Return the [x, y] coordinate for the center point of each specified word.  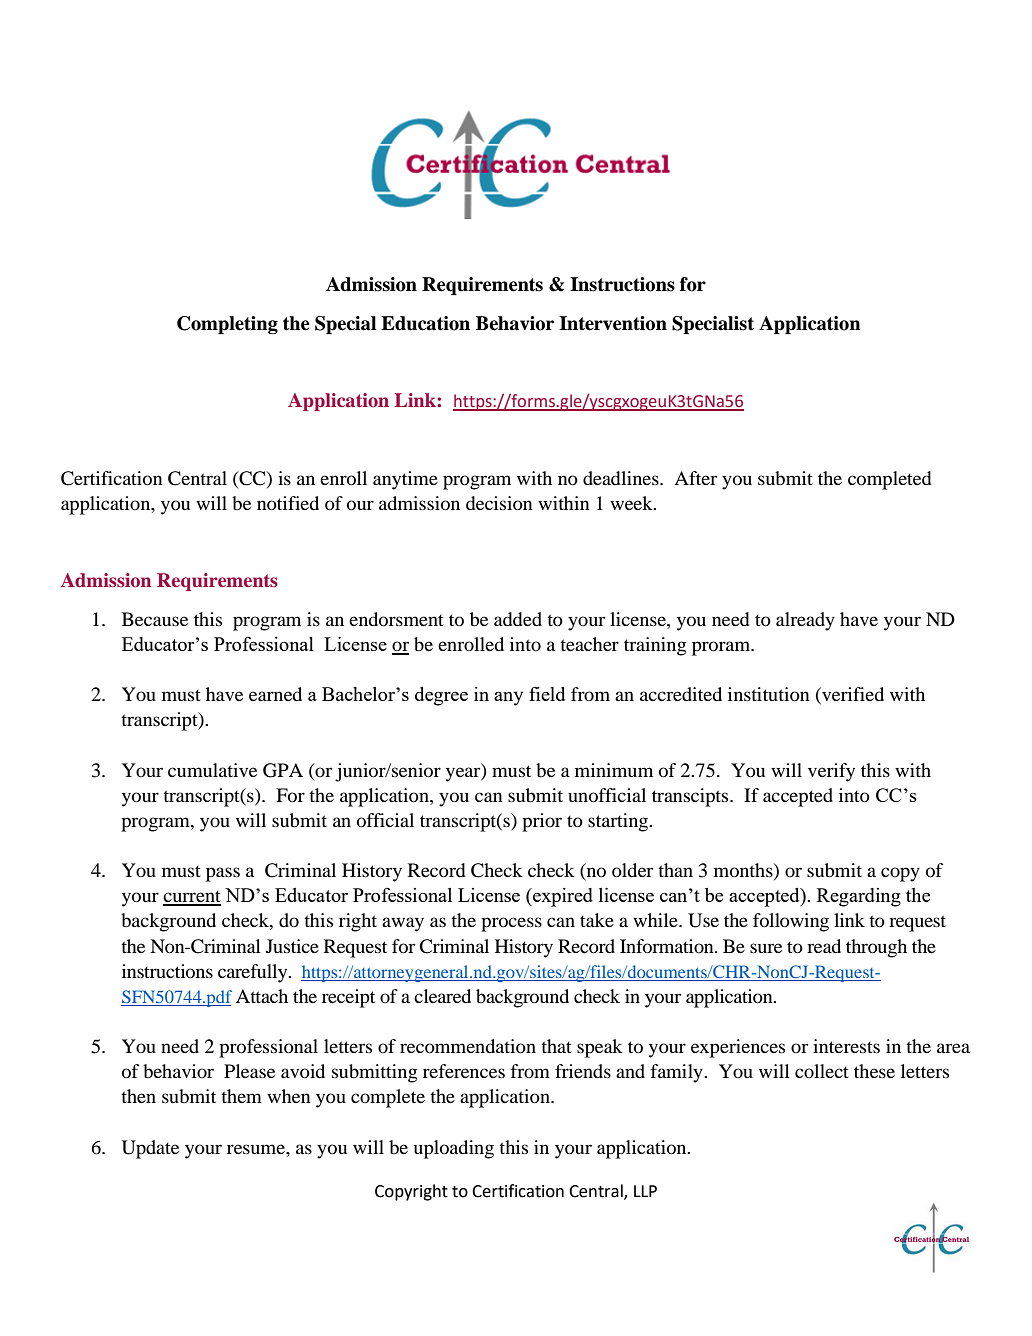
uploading [454, 1149]
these [874, 1071]
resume [257, 1149]
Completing [227, 325]
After [695, 478]
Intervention [613, 323]
